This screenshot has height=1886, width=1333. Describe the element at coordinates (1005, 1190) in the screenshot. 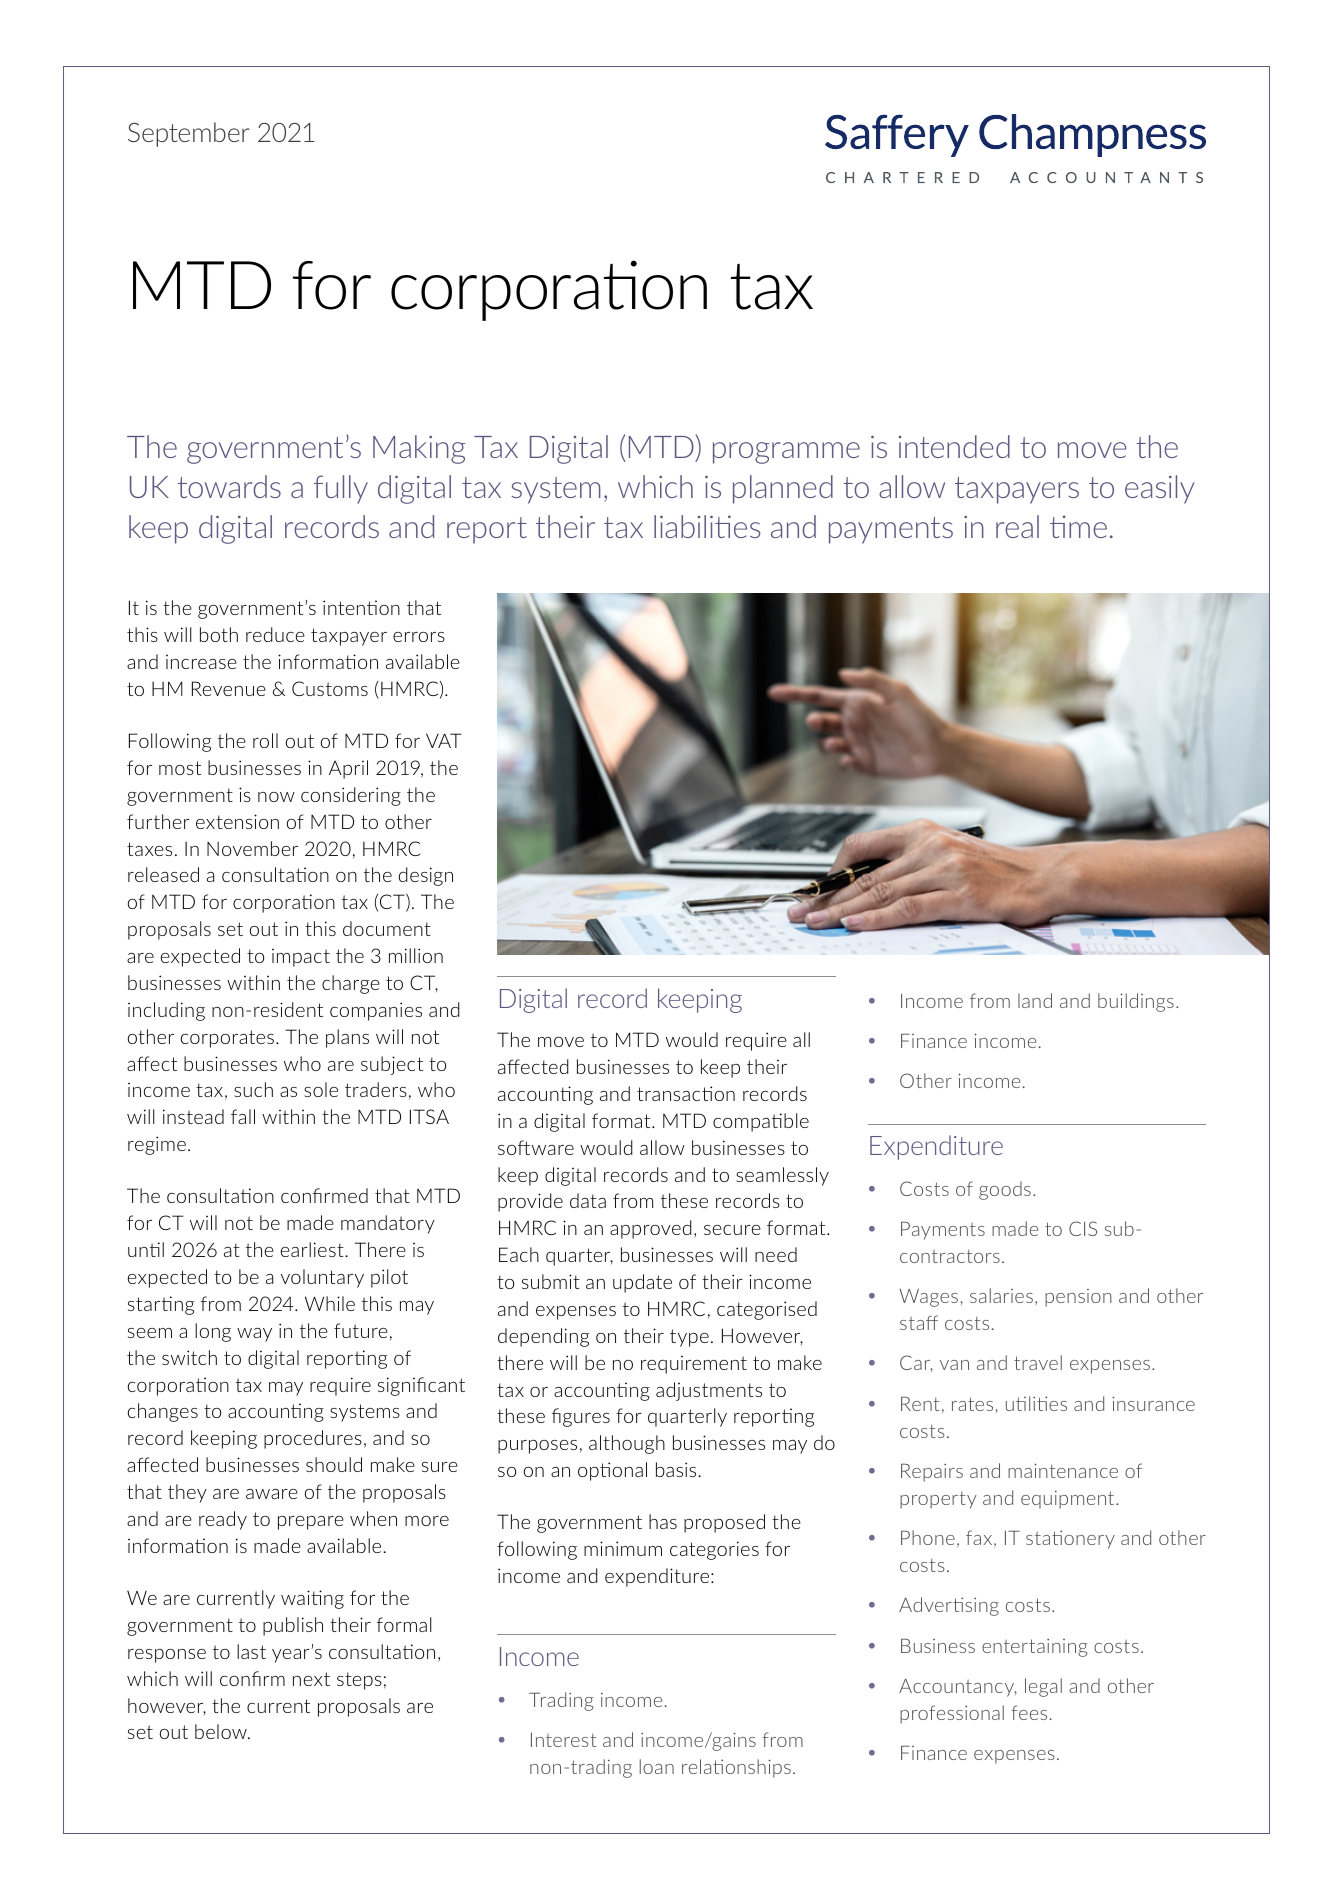

I see `goods` at that location.
